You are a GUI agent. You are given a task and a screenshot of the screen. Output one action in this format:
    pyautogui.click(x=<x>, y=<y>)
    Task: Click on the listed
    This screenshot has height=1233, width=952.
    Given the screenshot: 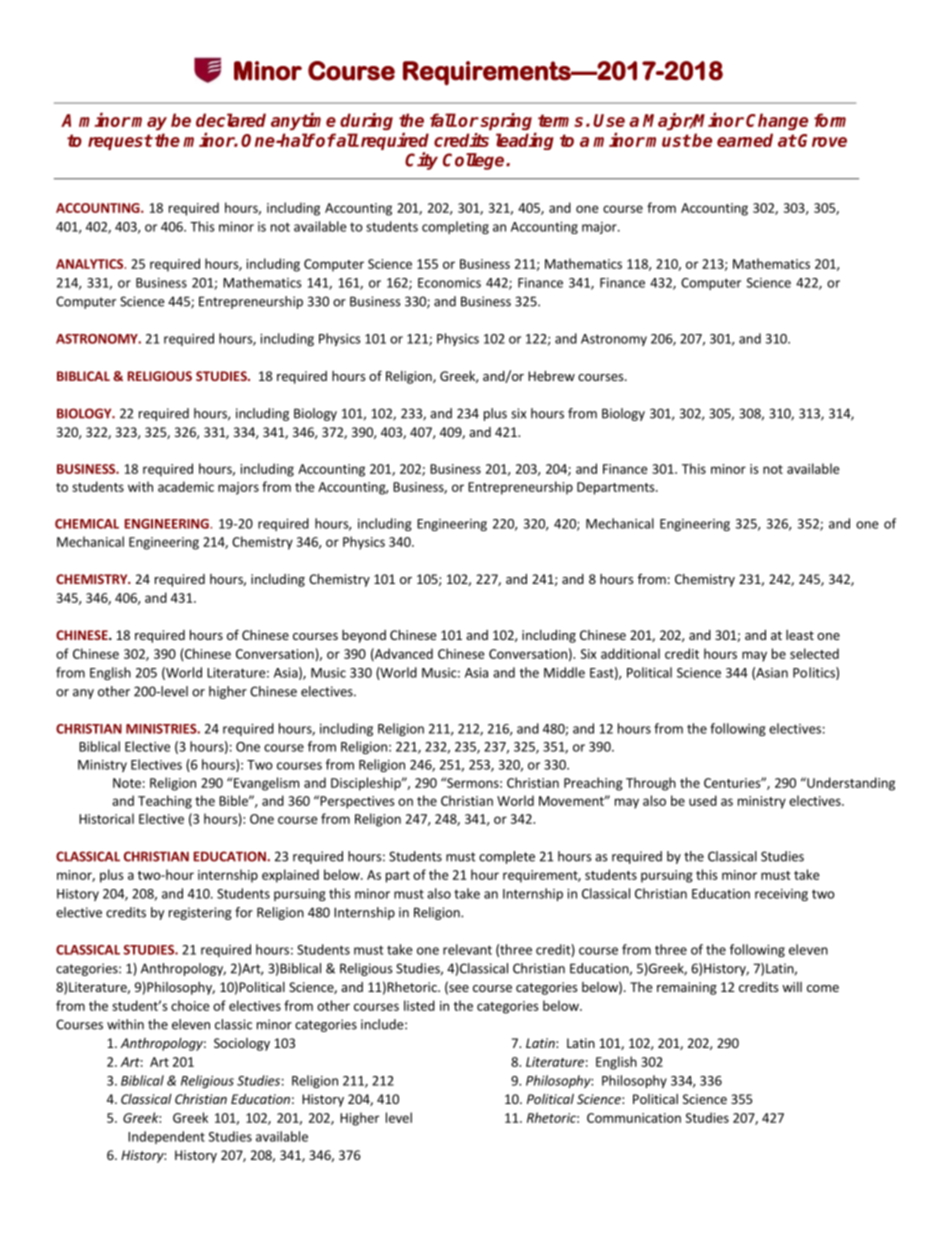 What is the action you would take?
    pyautogui.click(x=419, y=1005)
